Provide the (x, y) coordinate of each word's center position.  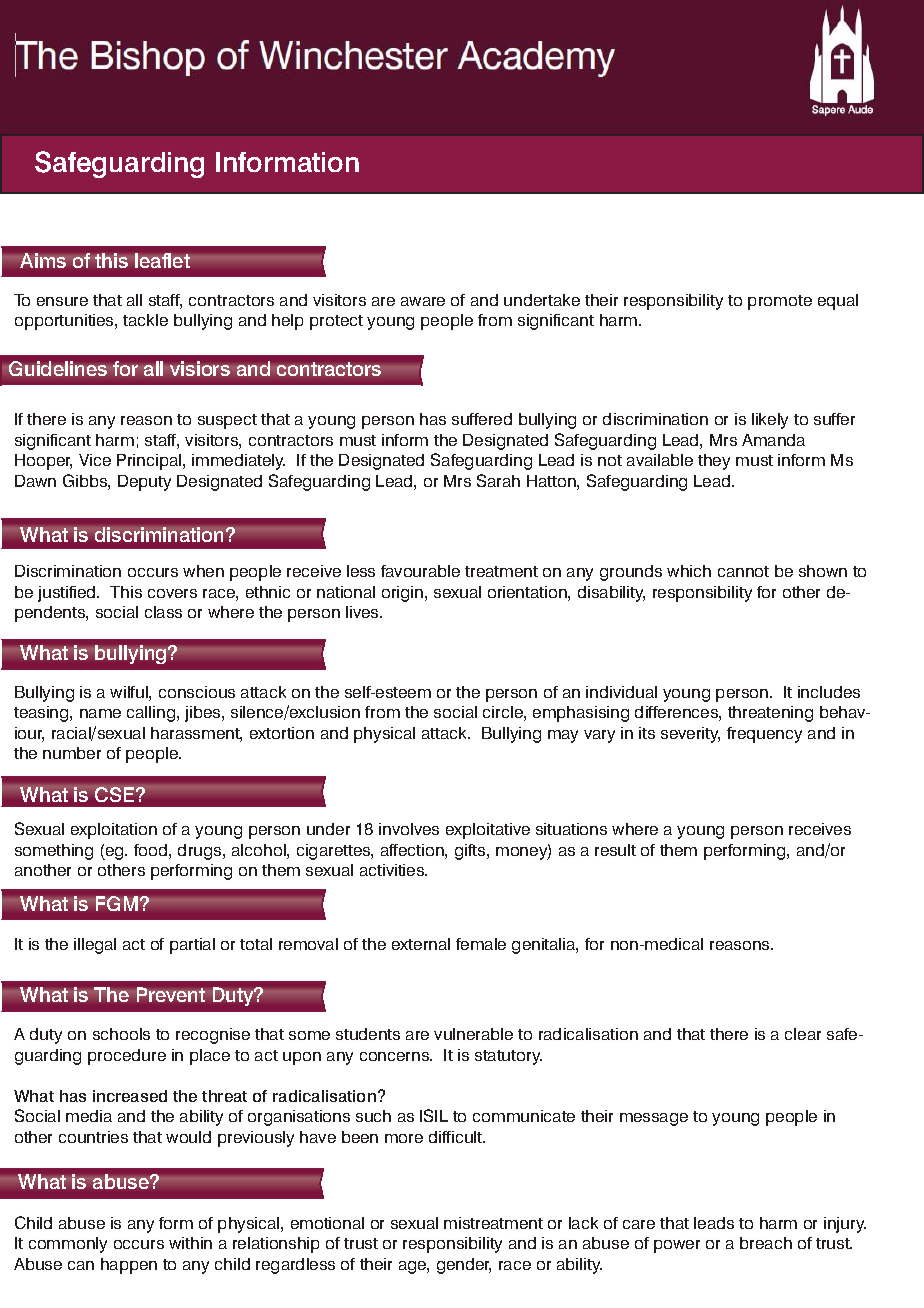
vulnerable (473, 1034)
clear (803, 1034)
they (714, 462)
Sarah (498, 480)
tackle (145, 320)
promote (780, 302)
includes (829, 692)
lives (363, 612)
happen (129, 1266)
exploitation (114, 831)
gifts (471, 852)
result (615, 850)
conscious (197, 692)
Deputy (144, 483)
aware (423, 301)
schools (121, 1034)
